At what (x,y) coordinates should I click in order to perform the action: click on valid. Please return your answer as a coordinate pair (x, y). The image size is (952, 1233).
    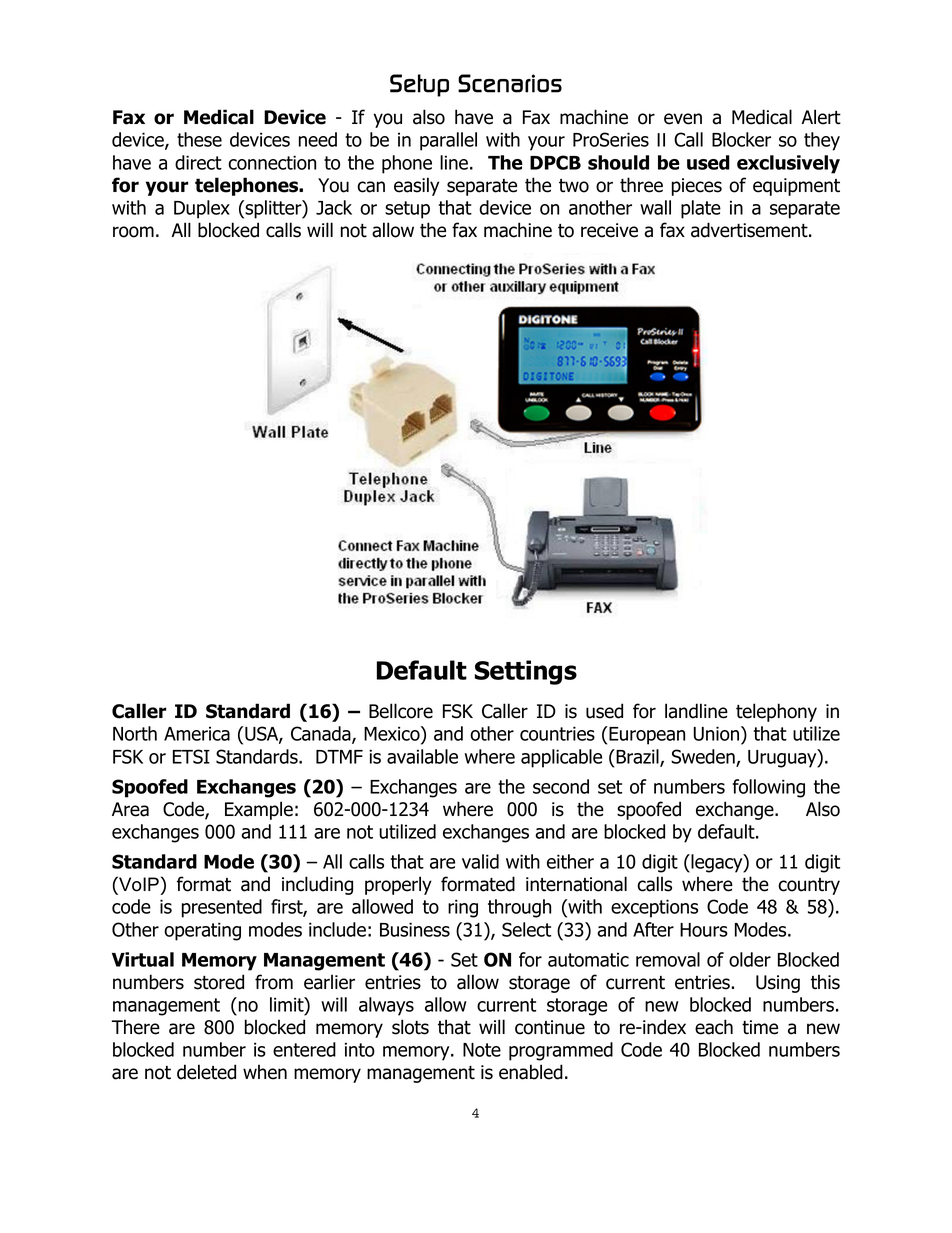
    Looking at the image, I should click on (480, 861).
